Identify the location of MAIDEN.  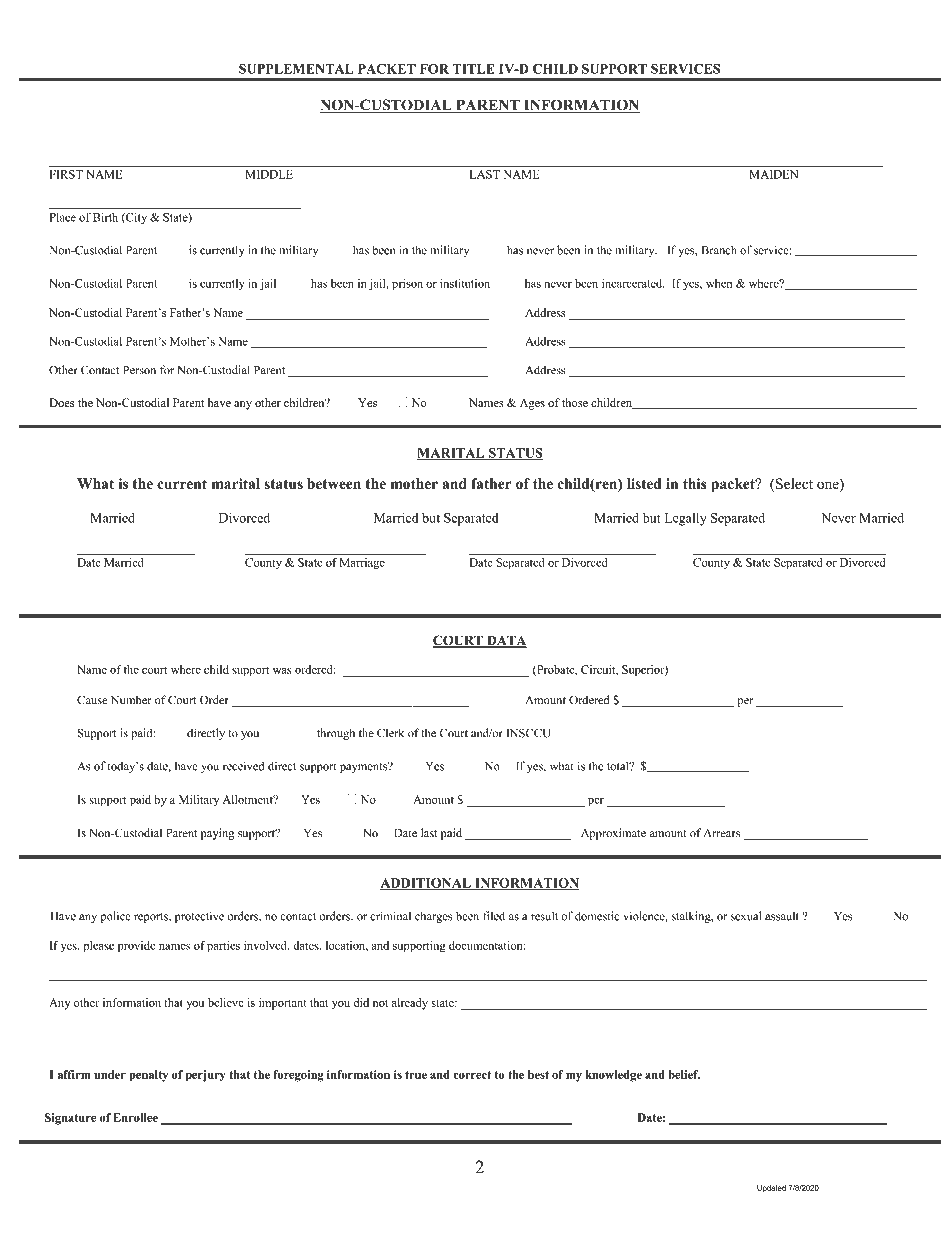
(774, 174).
